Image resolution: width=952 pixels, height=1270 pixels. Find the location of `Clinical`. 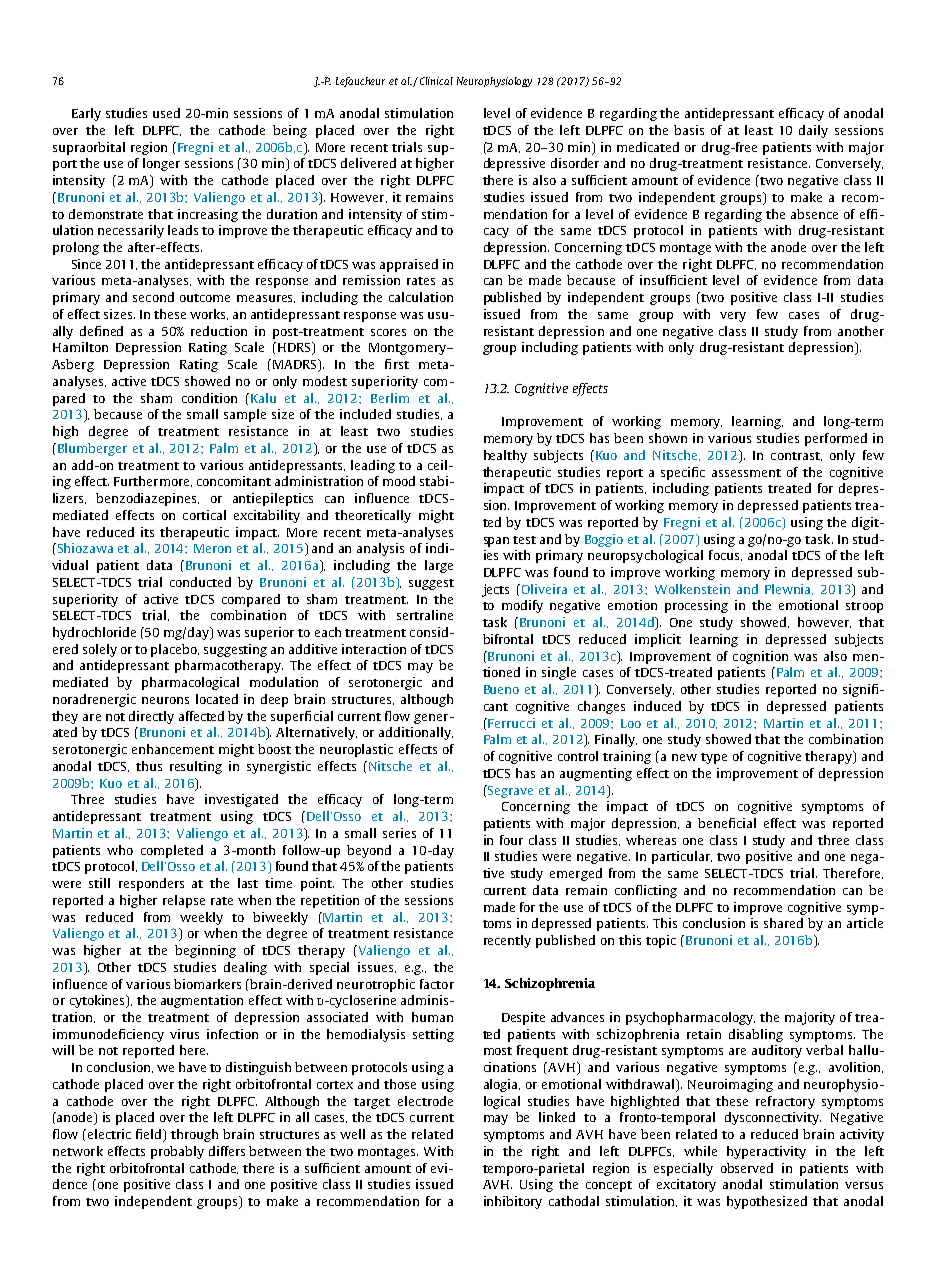

Clinical is located at coordinates (436, 81).
